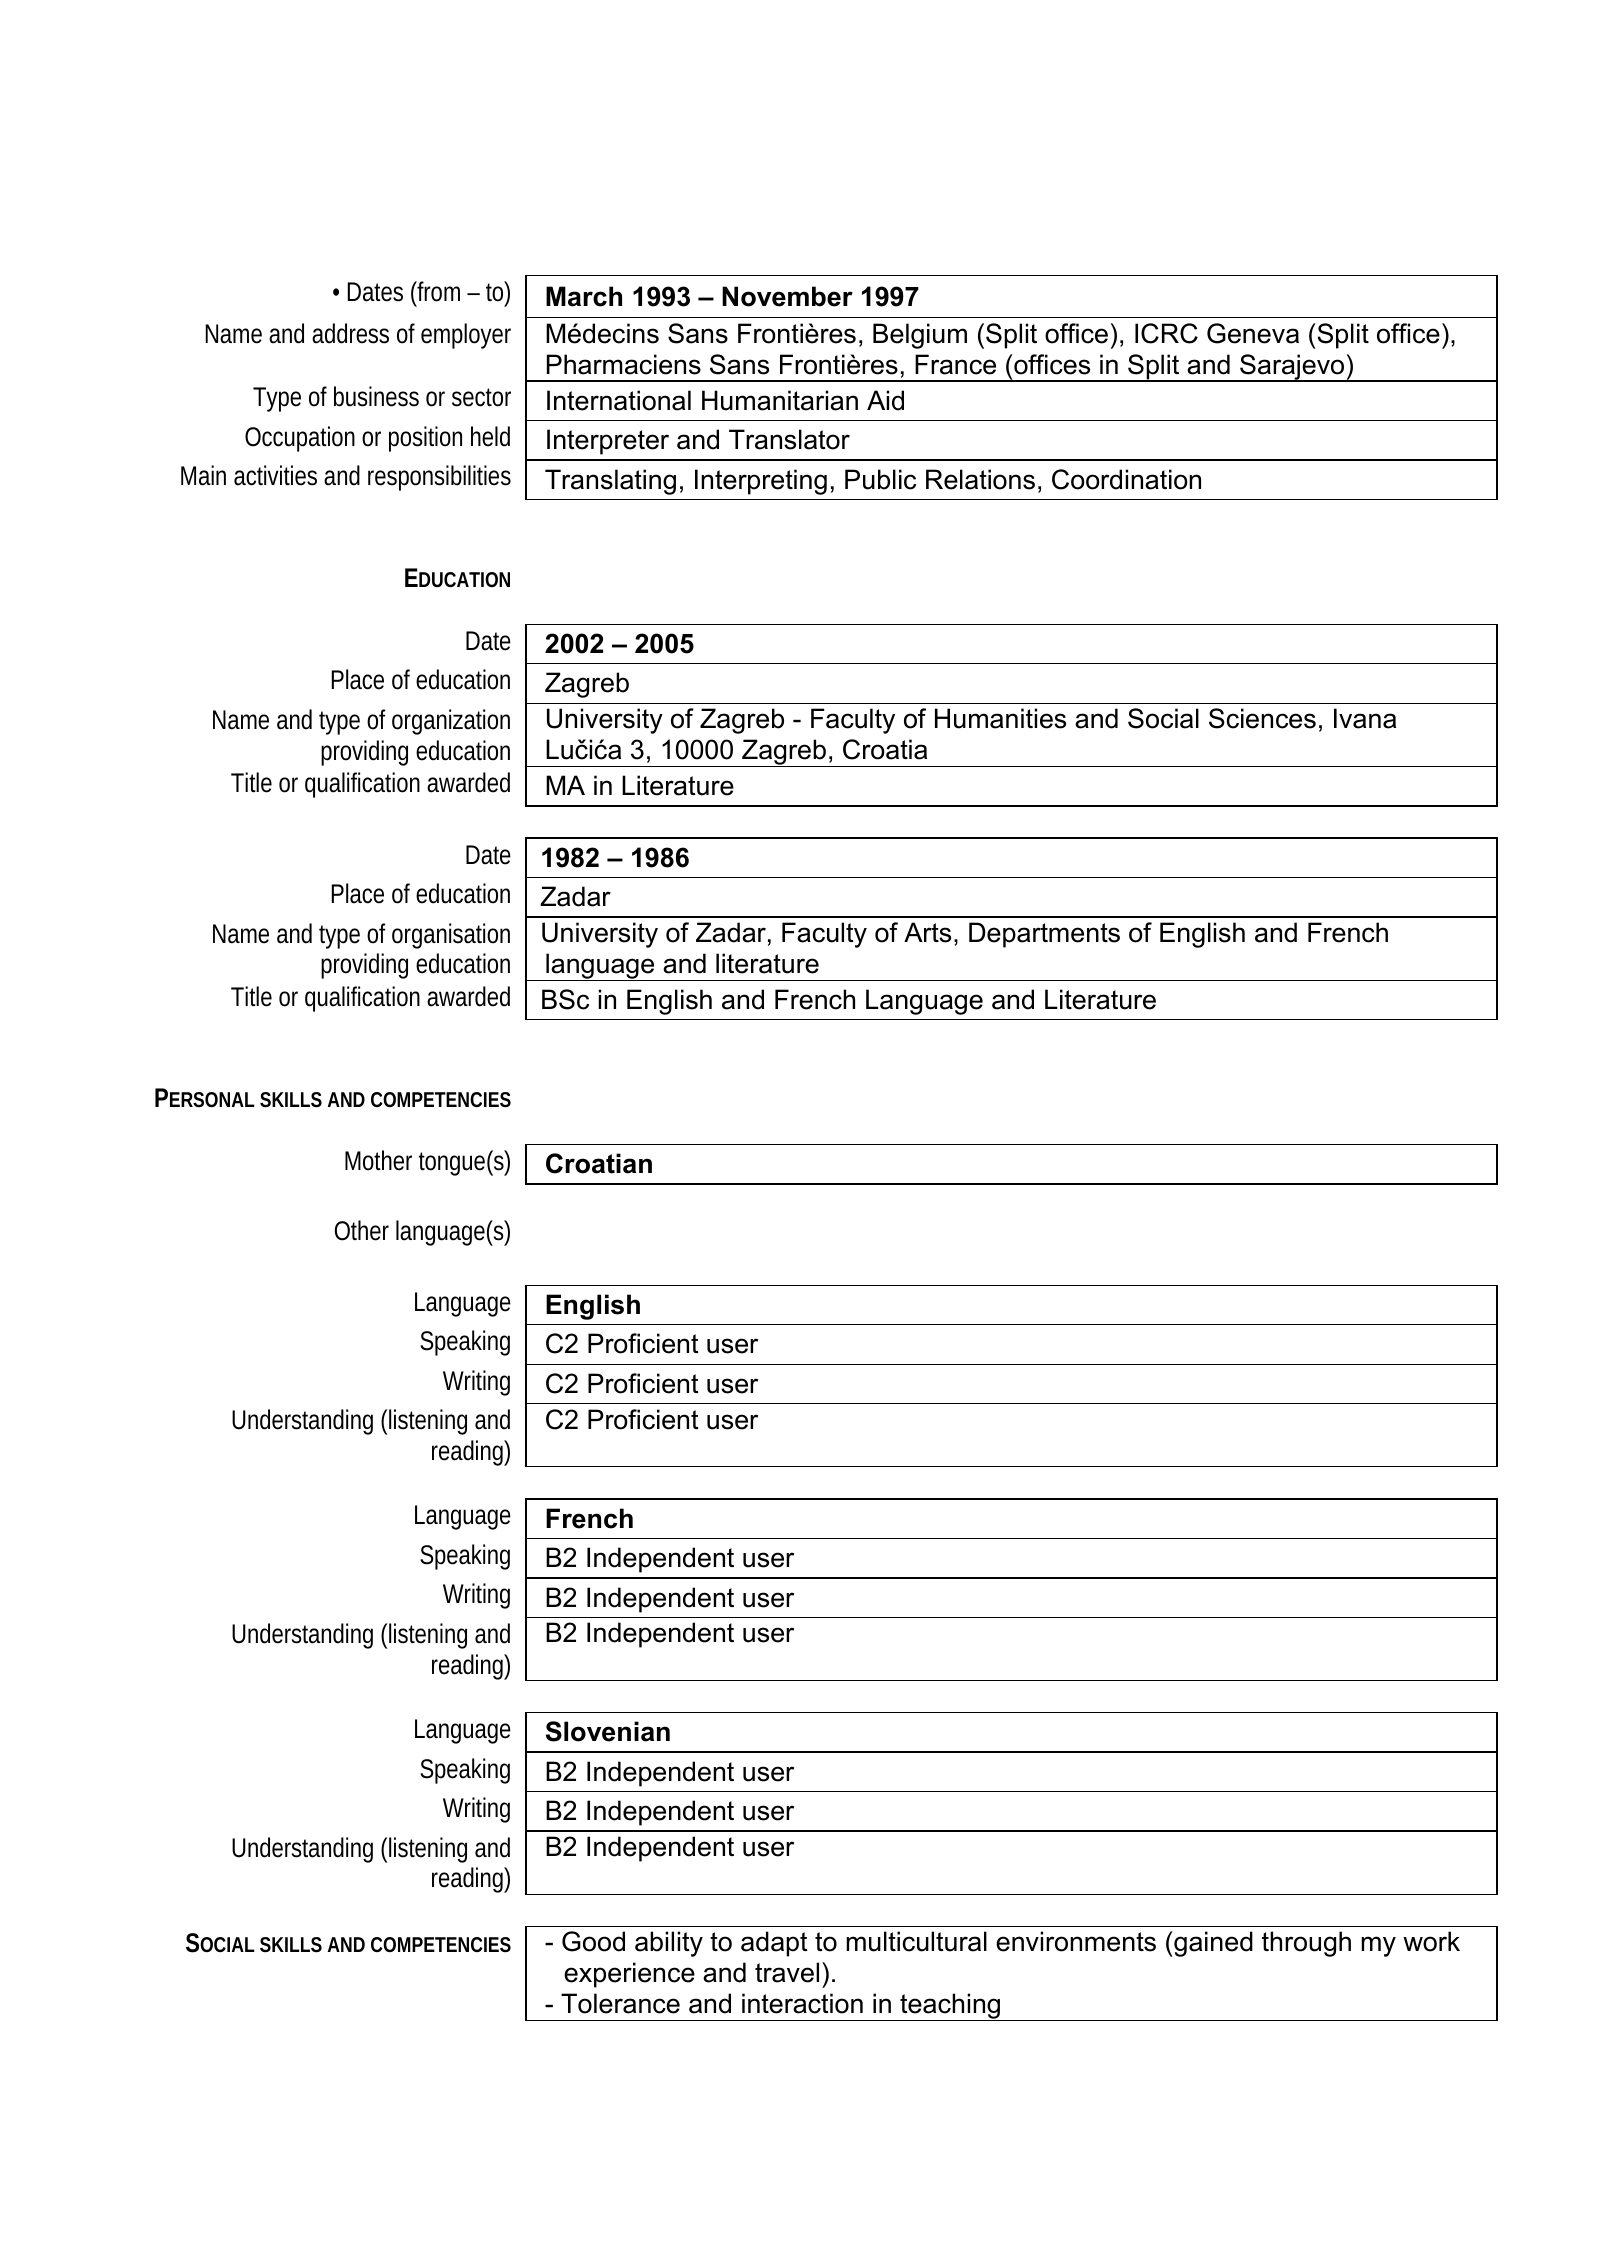  Describe the element at coordinates (593, 1941) in the screenshot. I see `Good` at that location.
